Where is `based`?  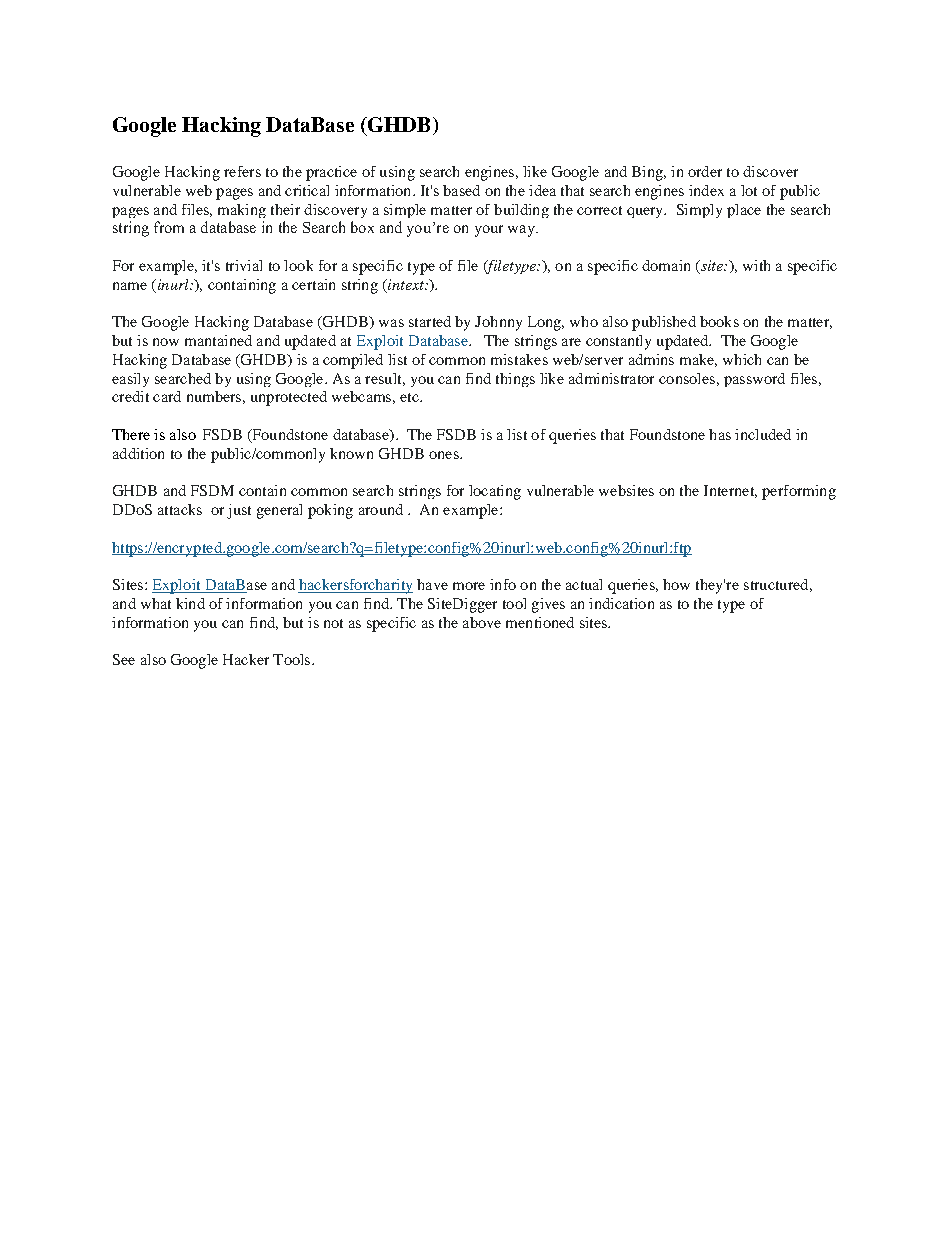
based is located at coordinates (461, 190).
